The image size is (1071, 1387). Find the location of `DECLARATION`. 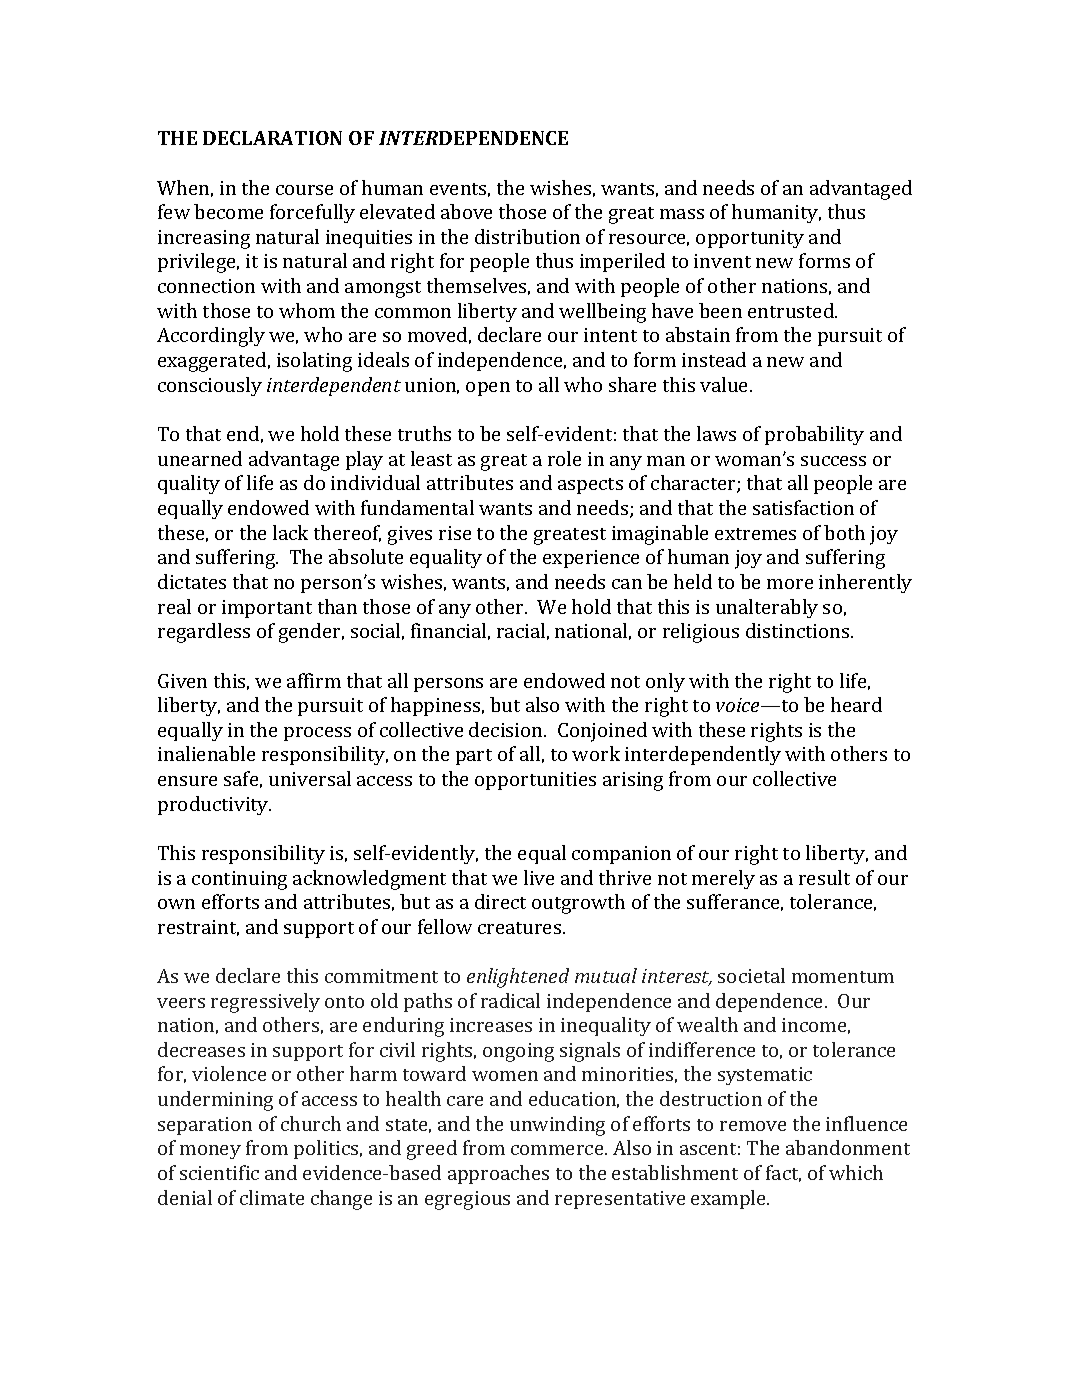

DECLARATION is located at coordinates (272, 138).
